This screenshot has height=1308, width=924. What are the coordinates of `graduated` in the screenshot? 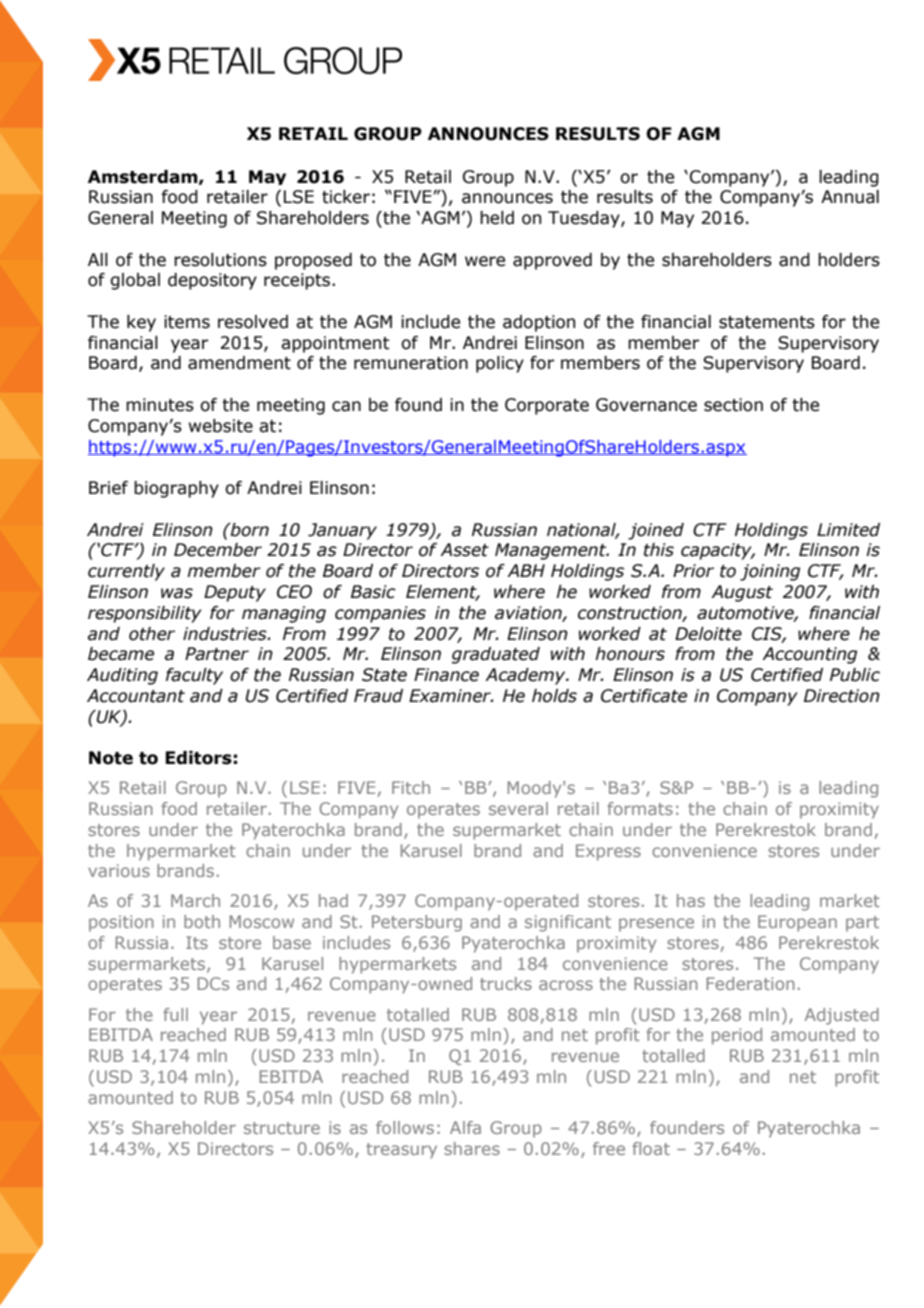 It's located at (496, 655).
